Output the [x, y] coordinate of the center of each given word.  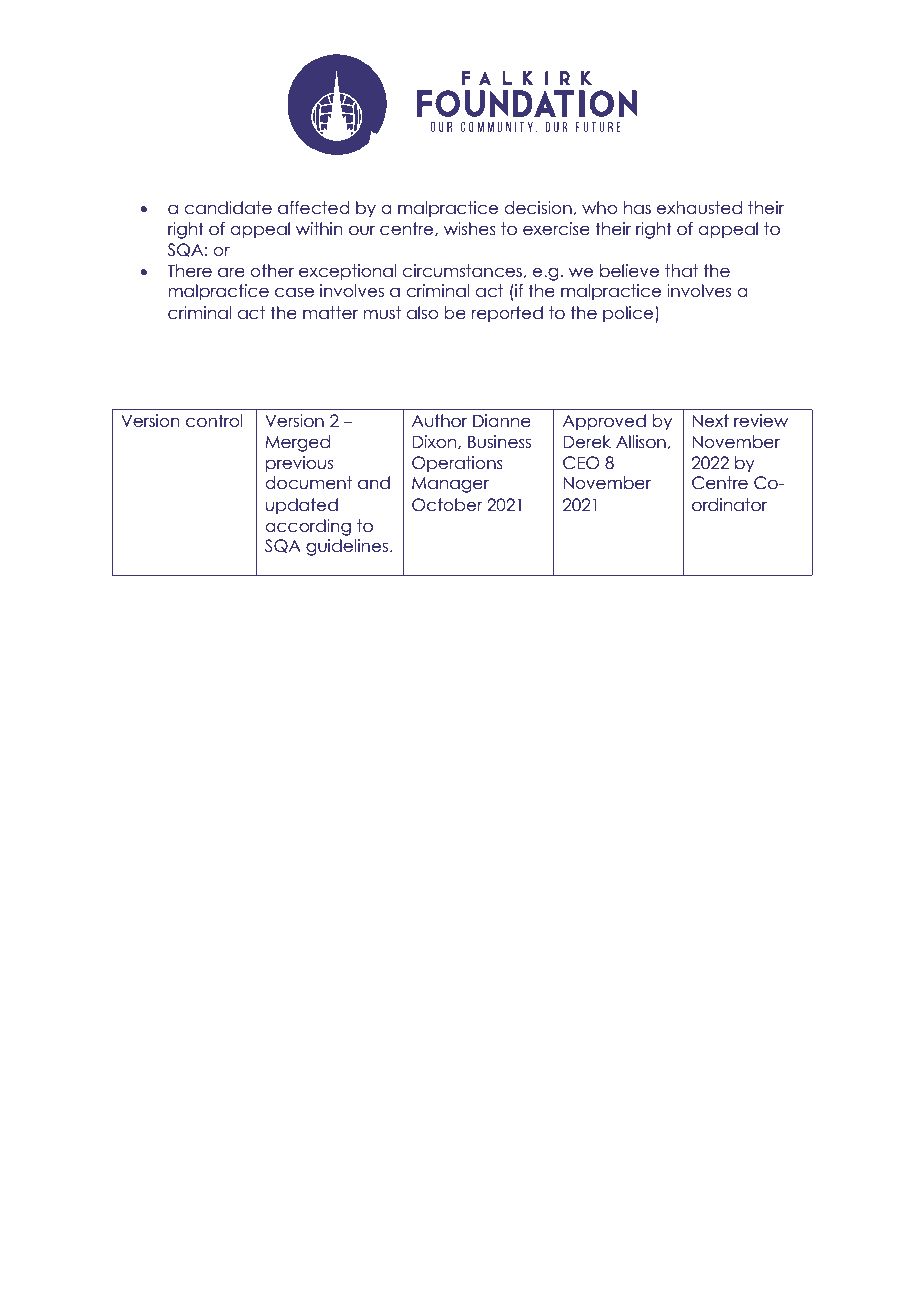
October [447, 505]
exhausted [699, 208]
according [308, 527]
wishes [470, 229]
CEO [581, 463]
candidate [228, 208]
